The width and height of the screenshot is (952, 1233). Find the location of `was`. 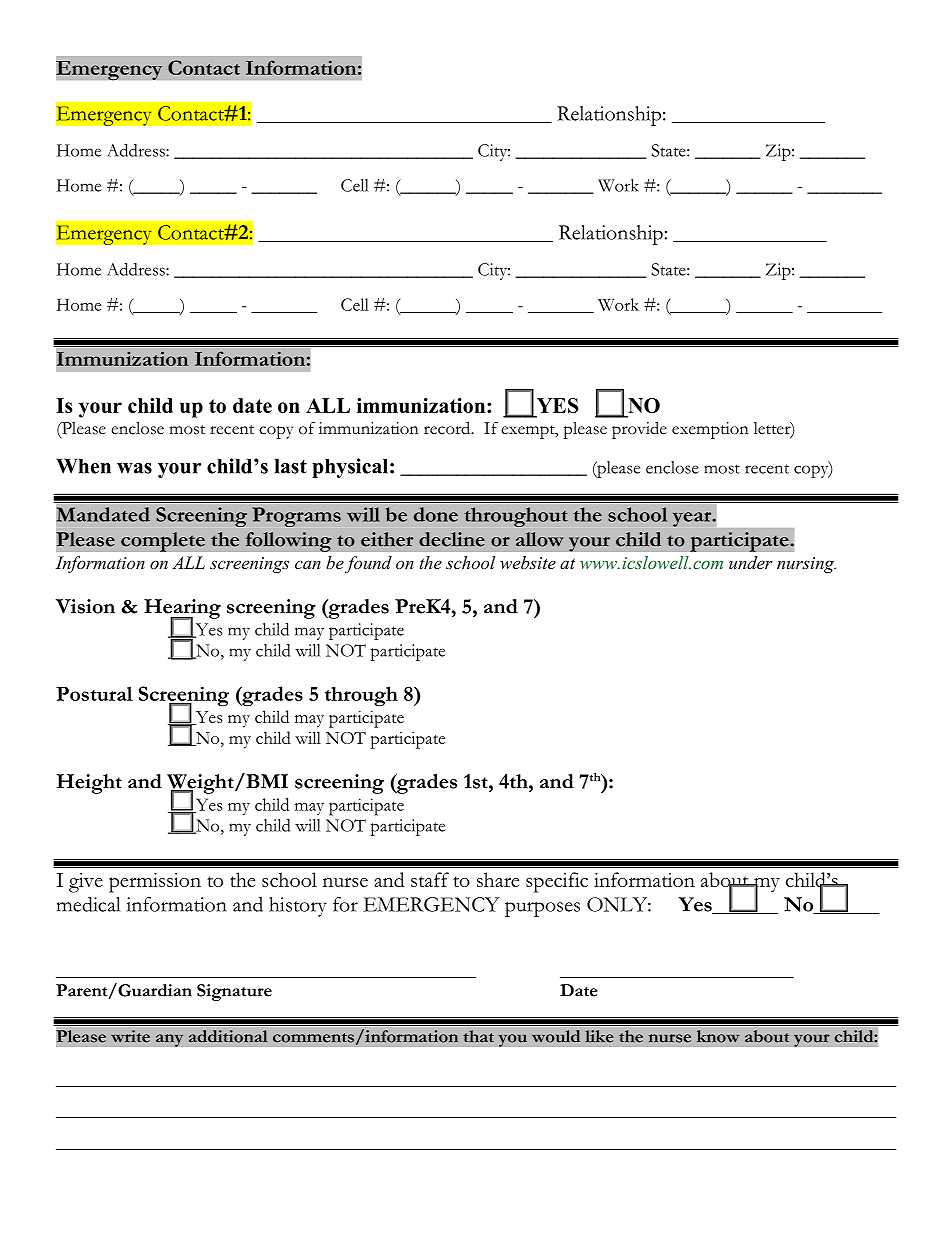

was is located at coordinates (134, 468).
